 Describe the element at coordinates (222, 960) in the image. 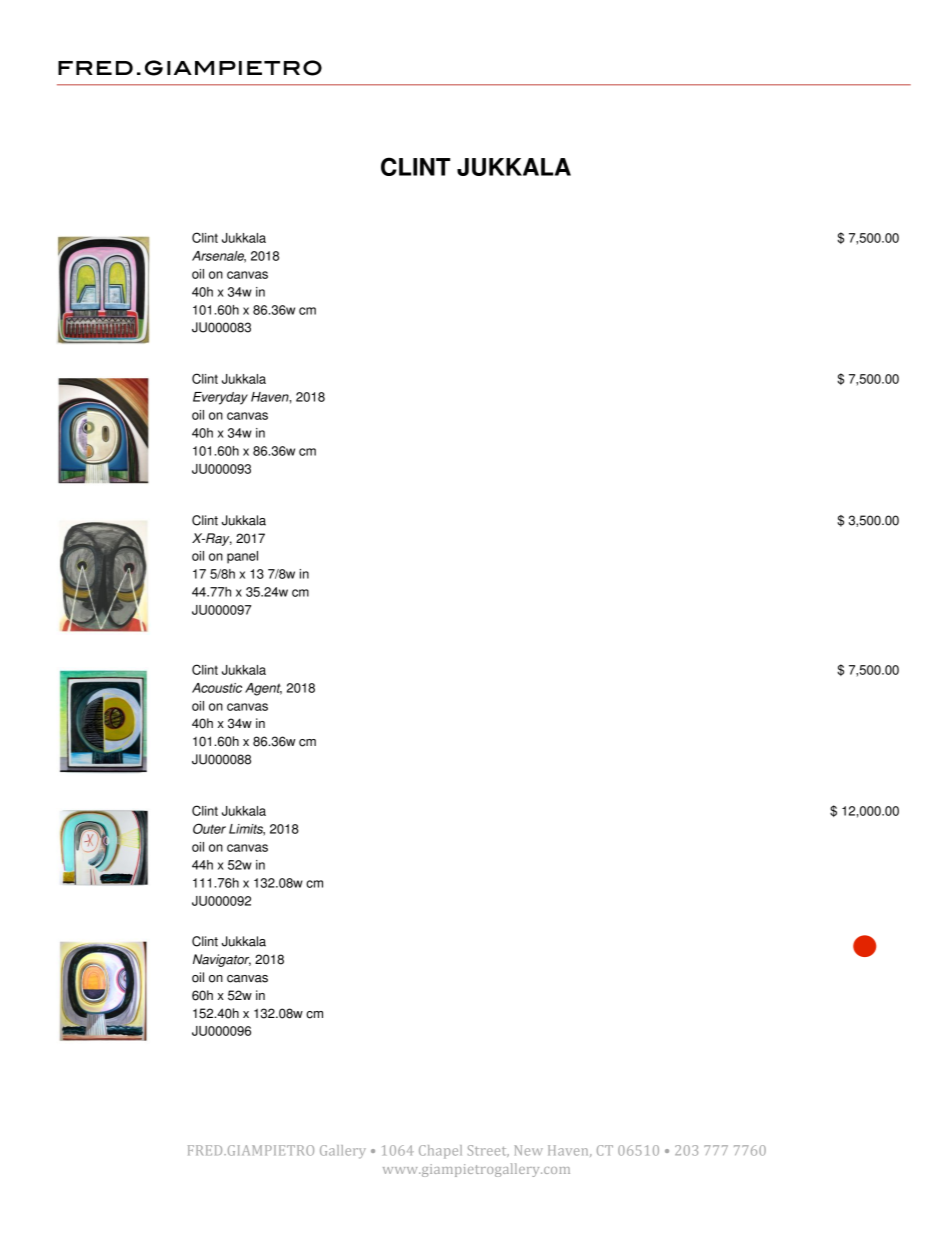

I see `Navigator` at that location.
